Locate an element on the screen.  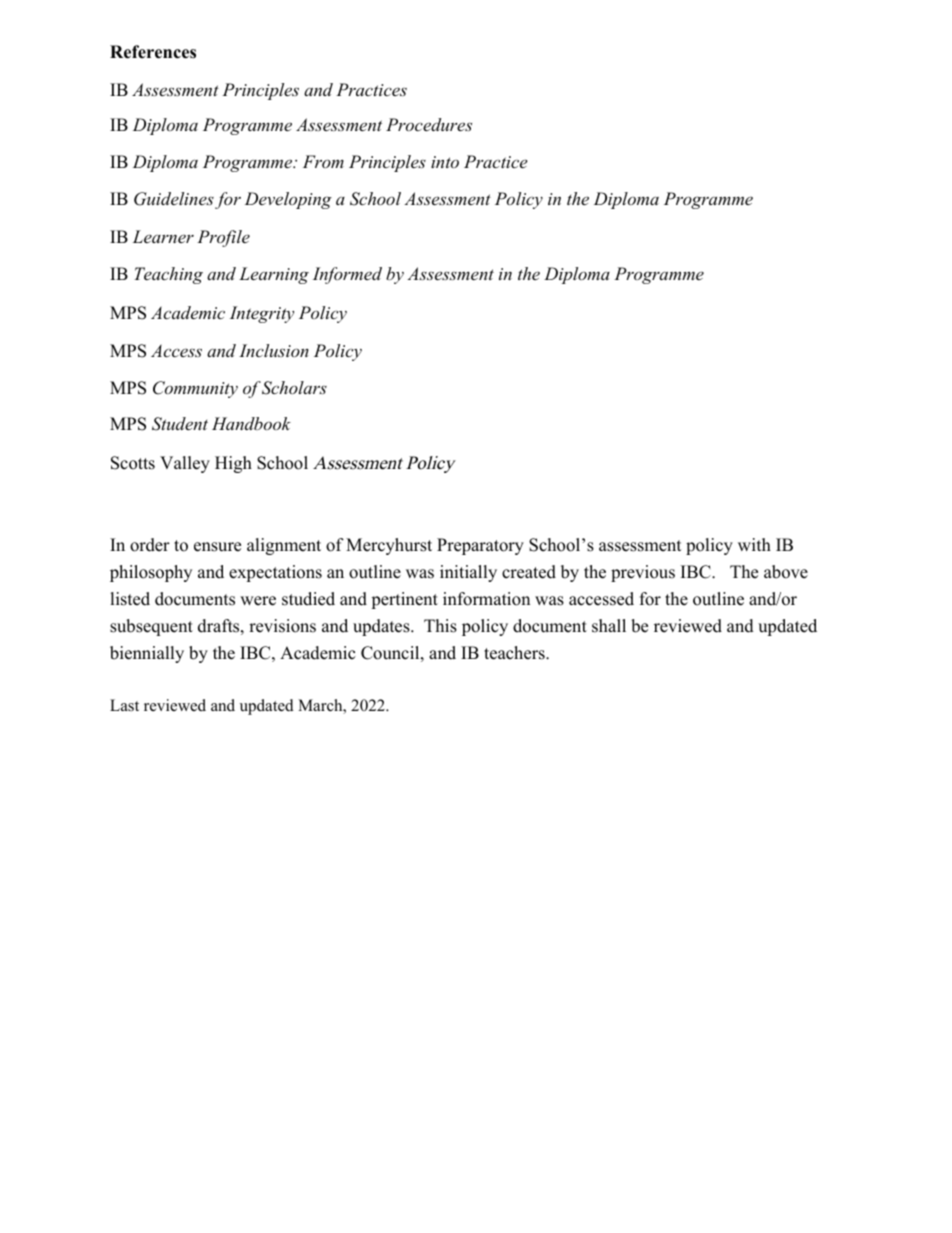
teachers is located at coordinates (515, 653).
